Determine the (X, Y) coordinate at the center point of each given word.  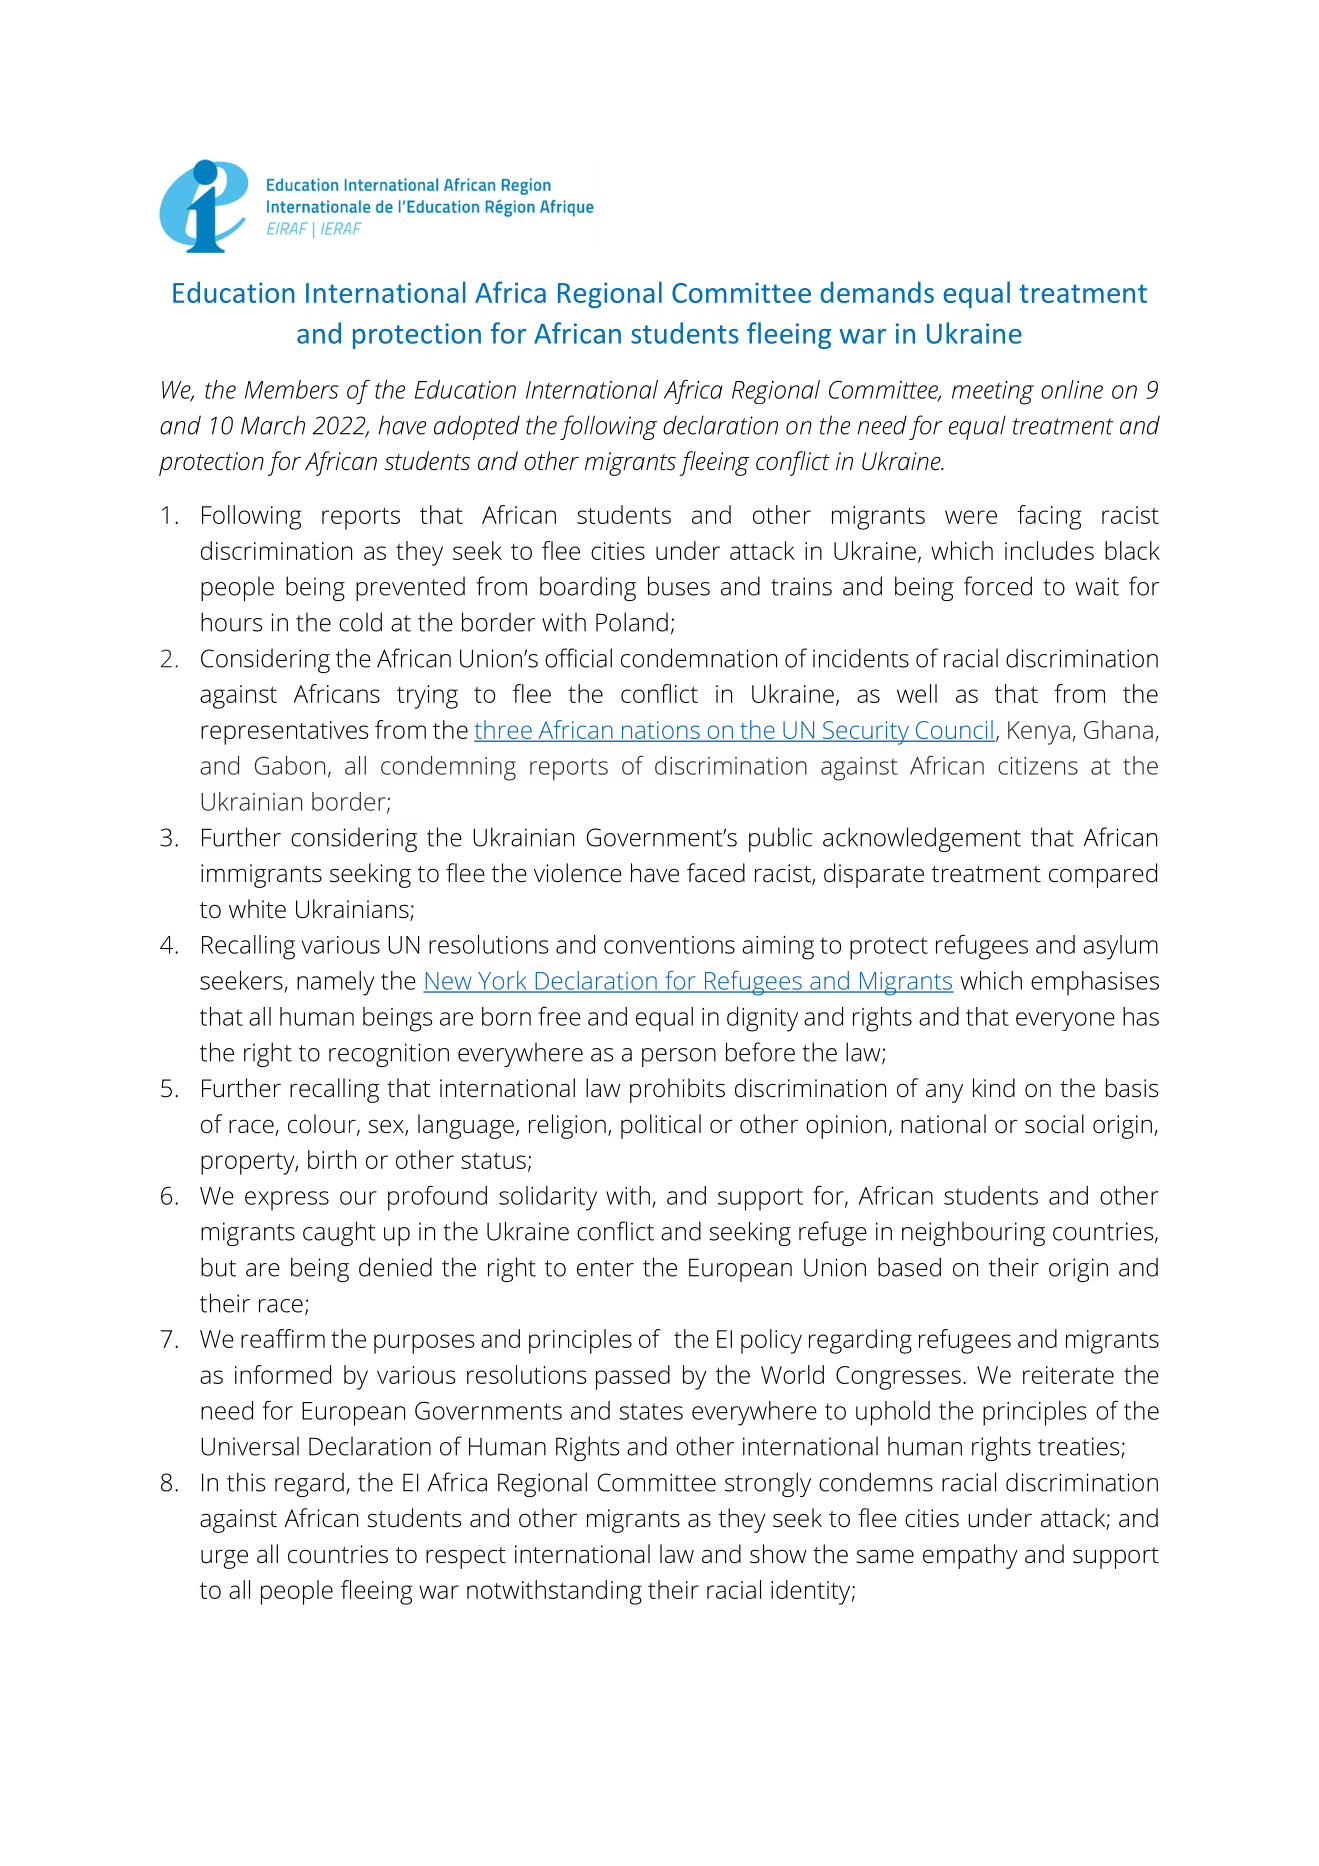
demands (877, 292)
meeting (993, 393)
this (246, 1482)
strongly (768, 1484)
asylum (1120, 947)
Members (292, 389)
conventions (669, 945)
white (257, 909)
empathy (970, 1556)
